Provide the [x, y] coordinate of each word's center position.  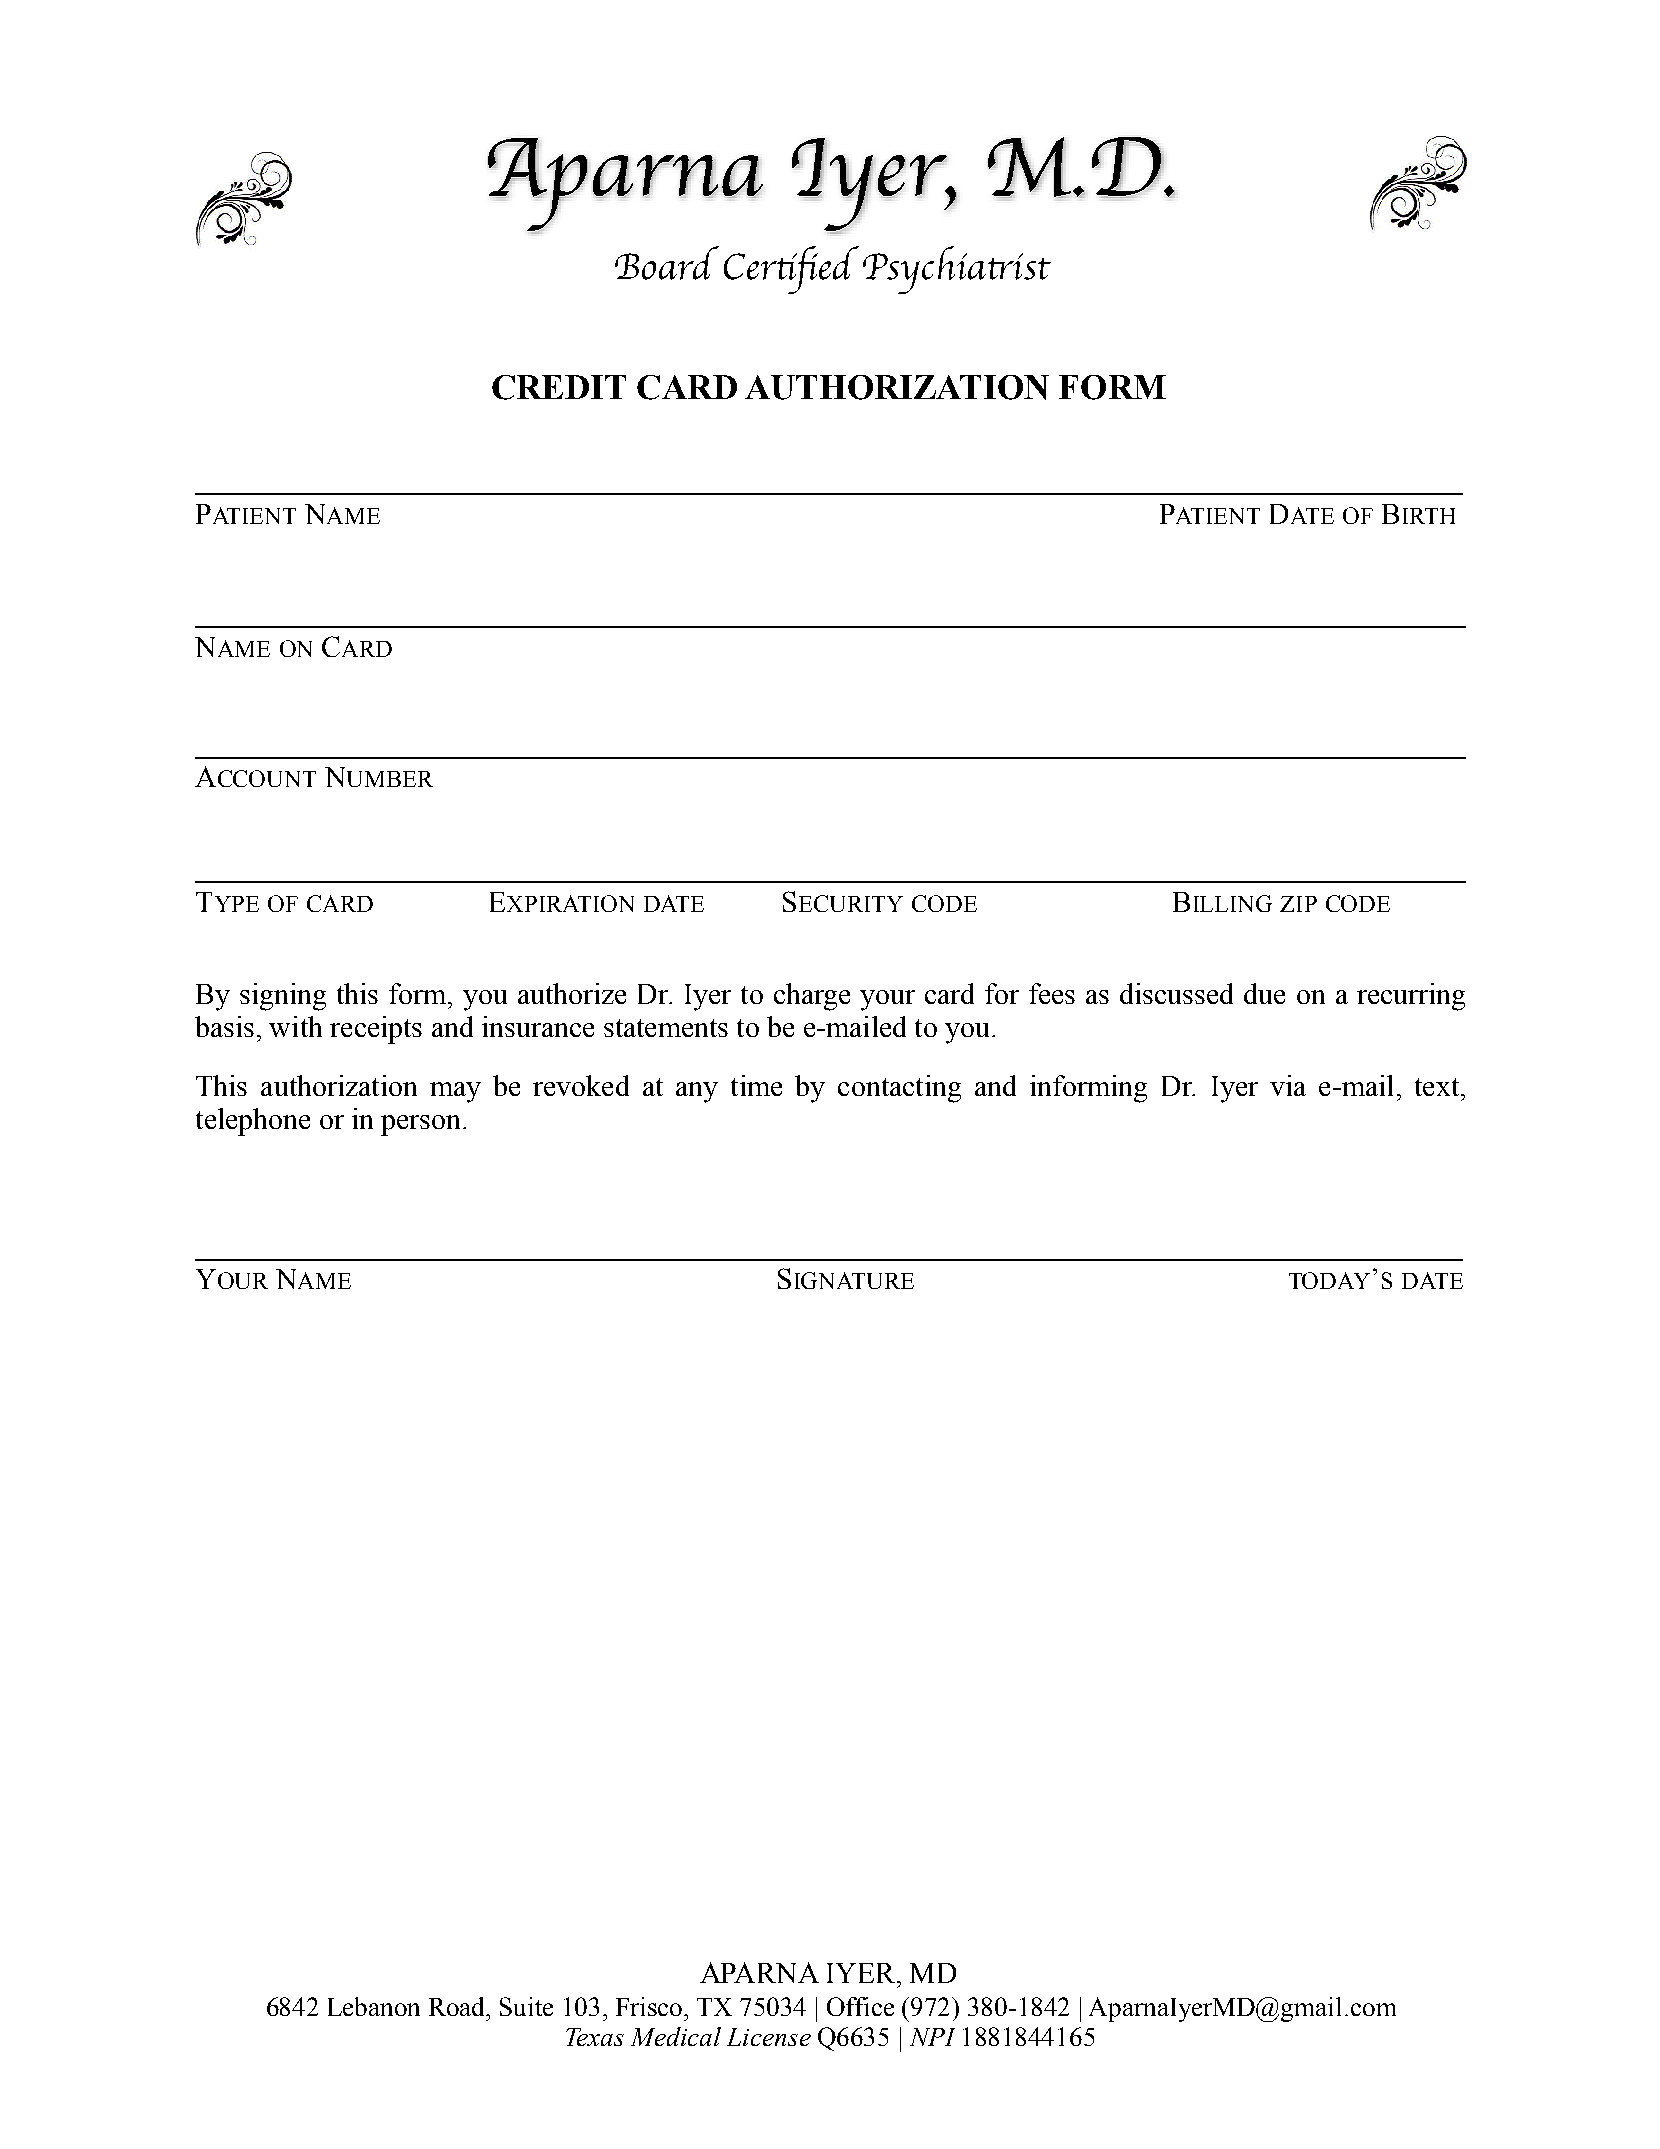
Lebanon [374, 2006]
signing [283, 997]
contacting [899, 1089]
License [769, 2037]
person [422, 1125]
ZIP [1298, 904]
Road [458, 2006]
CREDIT [559, 387]
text [1437, 1087]
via [1288, 1085]
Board [667, 263]
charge [812, 997]
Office [860, 2006]
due [1264, 993]
